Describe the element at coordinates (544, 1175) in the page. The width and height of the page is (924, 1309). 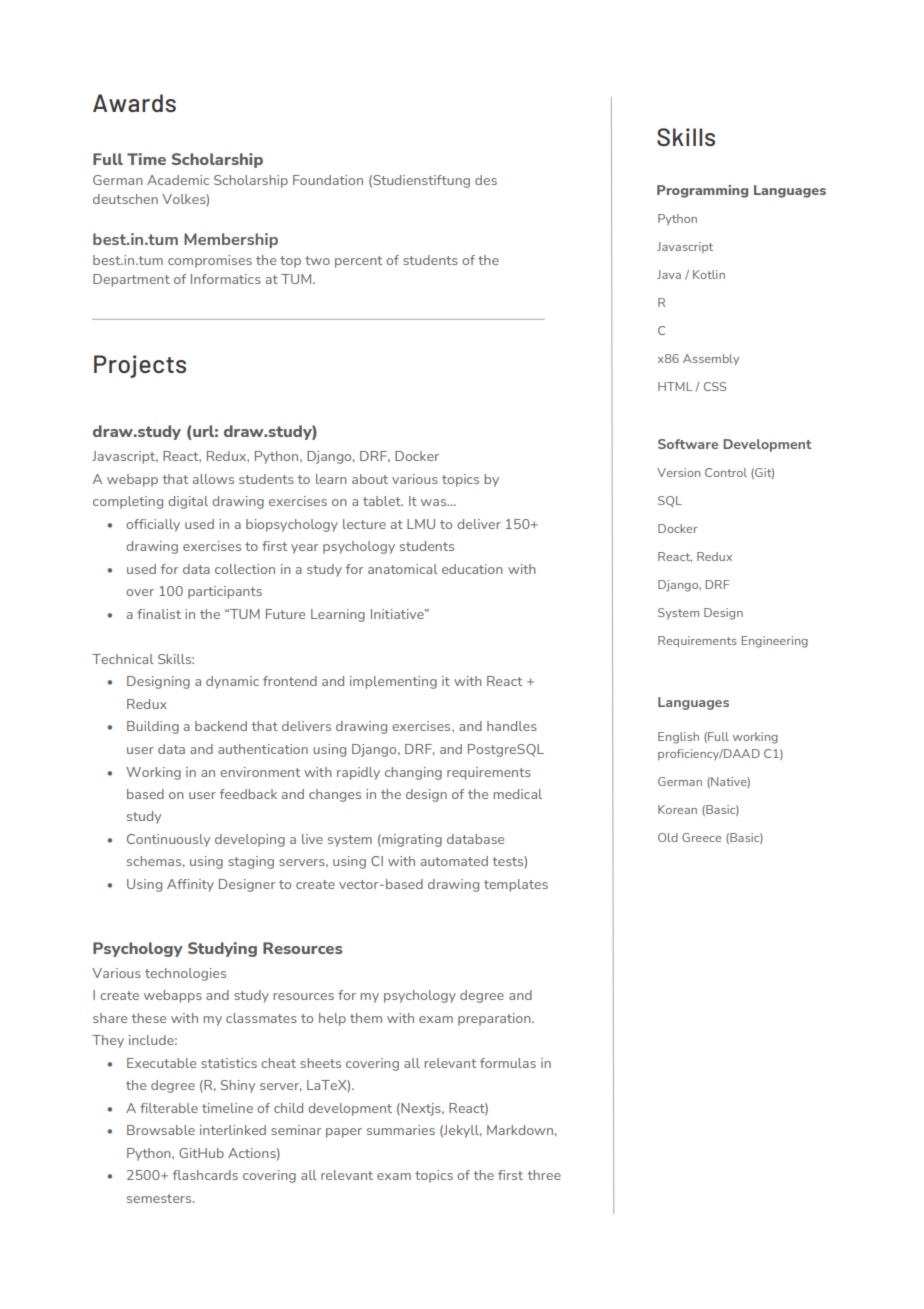
I see `three` at that location.
